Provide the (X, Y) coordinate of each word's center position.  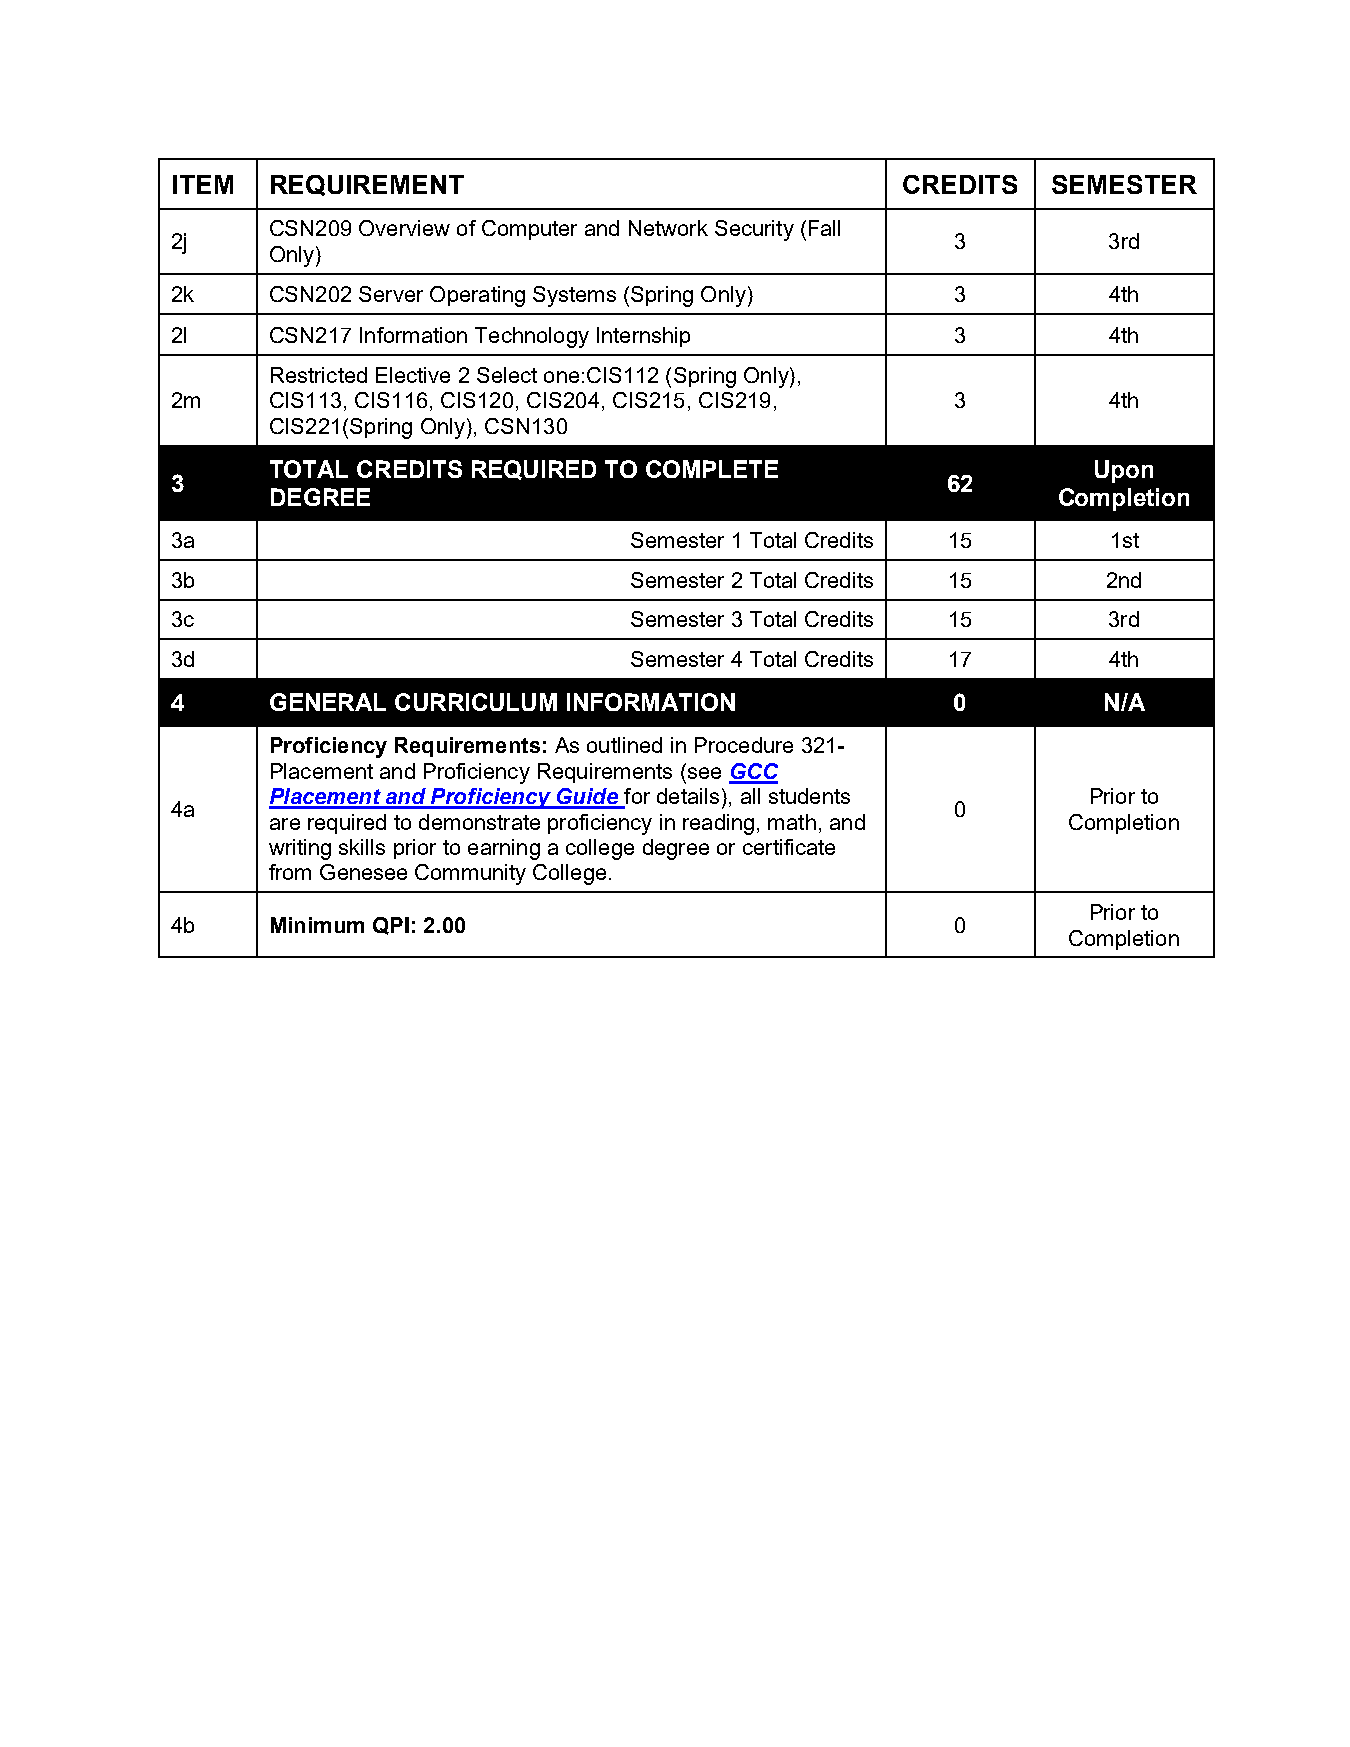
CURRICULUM (476, 702)
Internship (643, 337)
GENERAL (328, 702)
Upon (1124, 471)
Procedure (744, 745)
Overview (404, 228)
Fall (824, 228)
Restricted (319, 375)
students (809, 796)
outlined (624, 745)
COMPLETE (712, 469)
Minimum (317, 925)
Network (668, 228)
